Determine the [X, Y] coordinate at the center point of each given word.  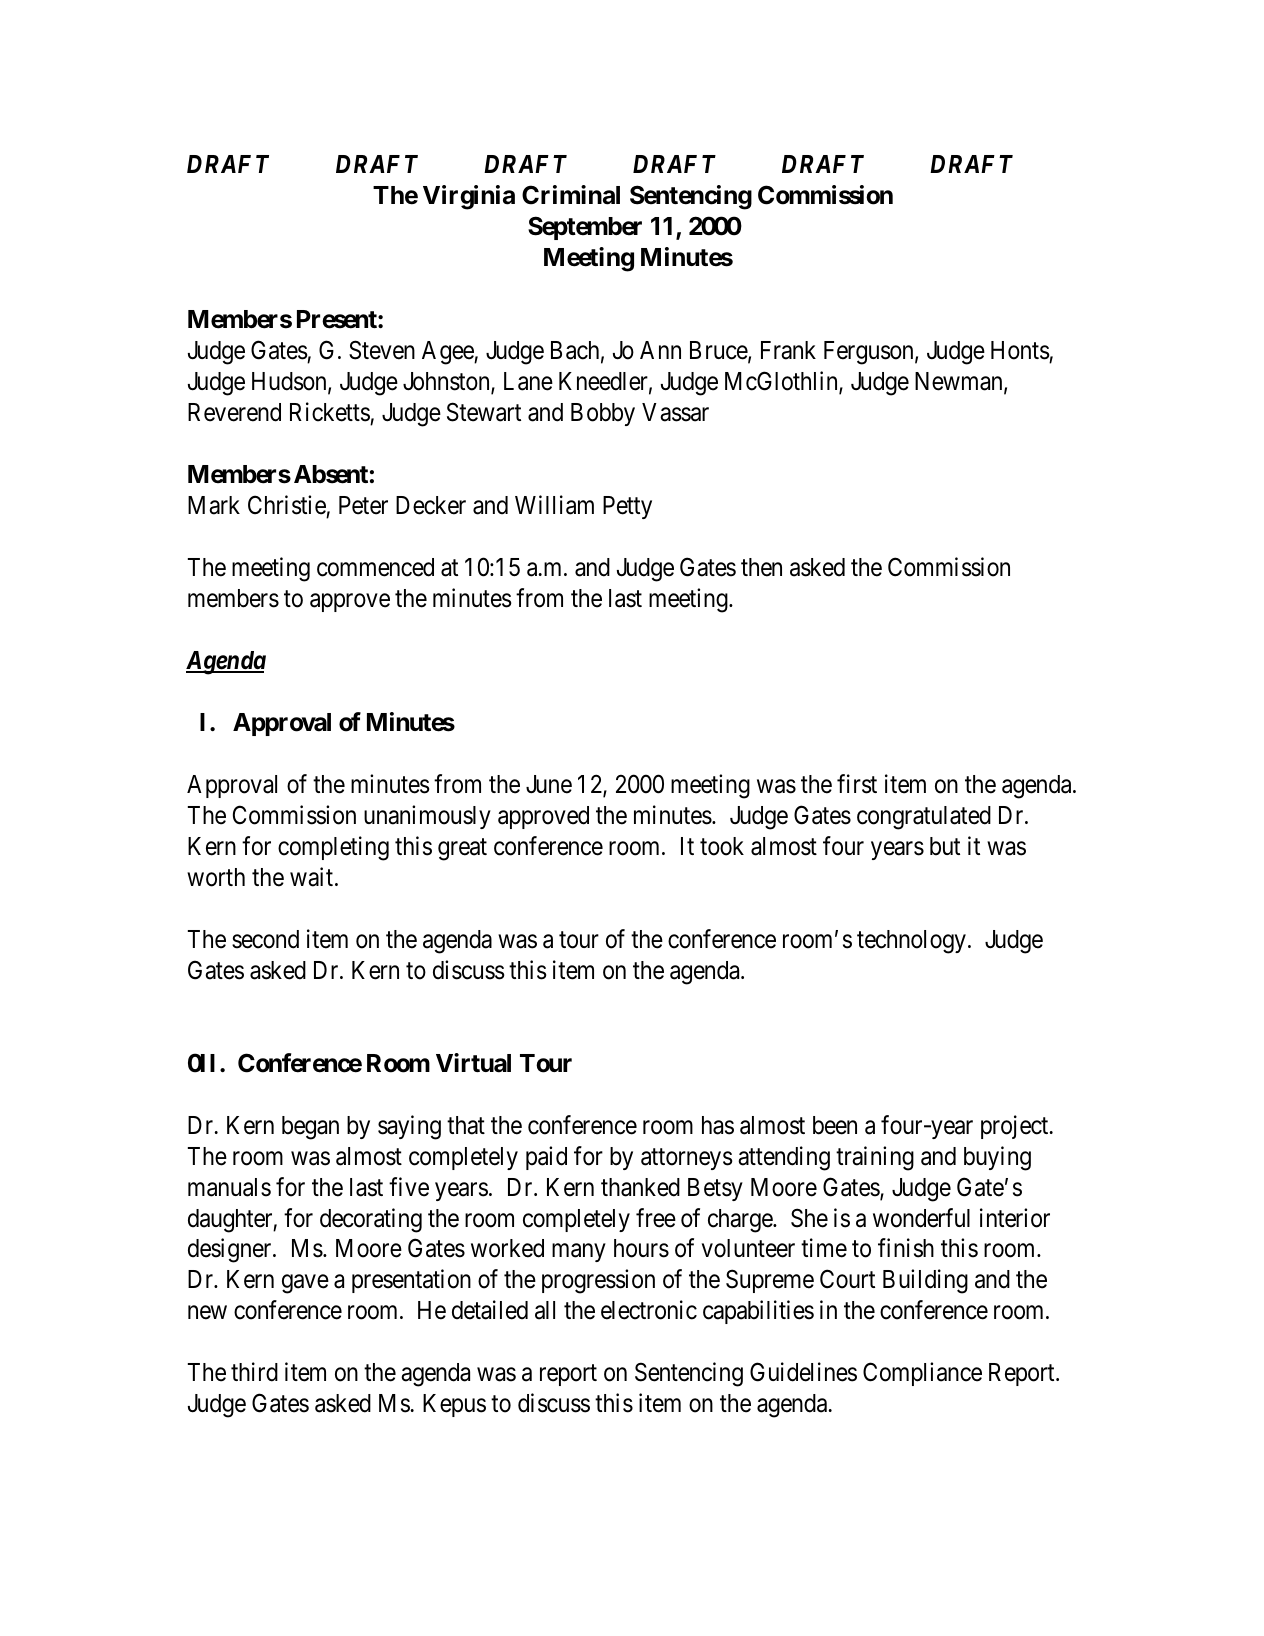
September [585, 228]
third [254, 1372]
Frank [788, 350]
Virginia [469, 197]
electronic [649, 1310]
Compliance [922, 1374]
